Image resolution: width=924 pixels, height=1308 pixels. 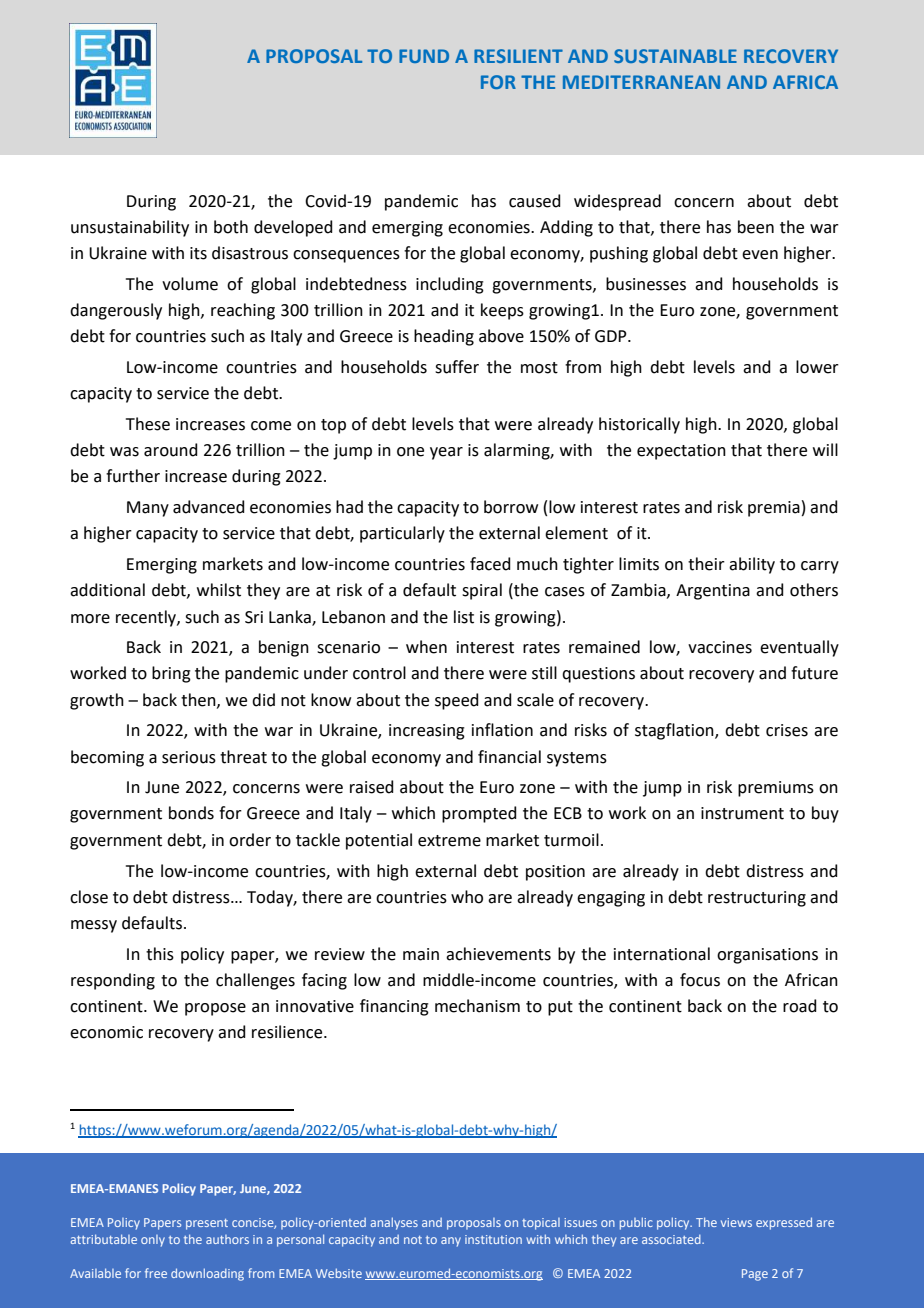 What do you see at coordinates (171, 450) in the screenshot?
I see `around` at bounding box center [171, 450].
